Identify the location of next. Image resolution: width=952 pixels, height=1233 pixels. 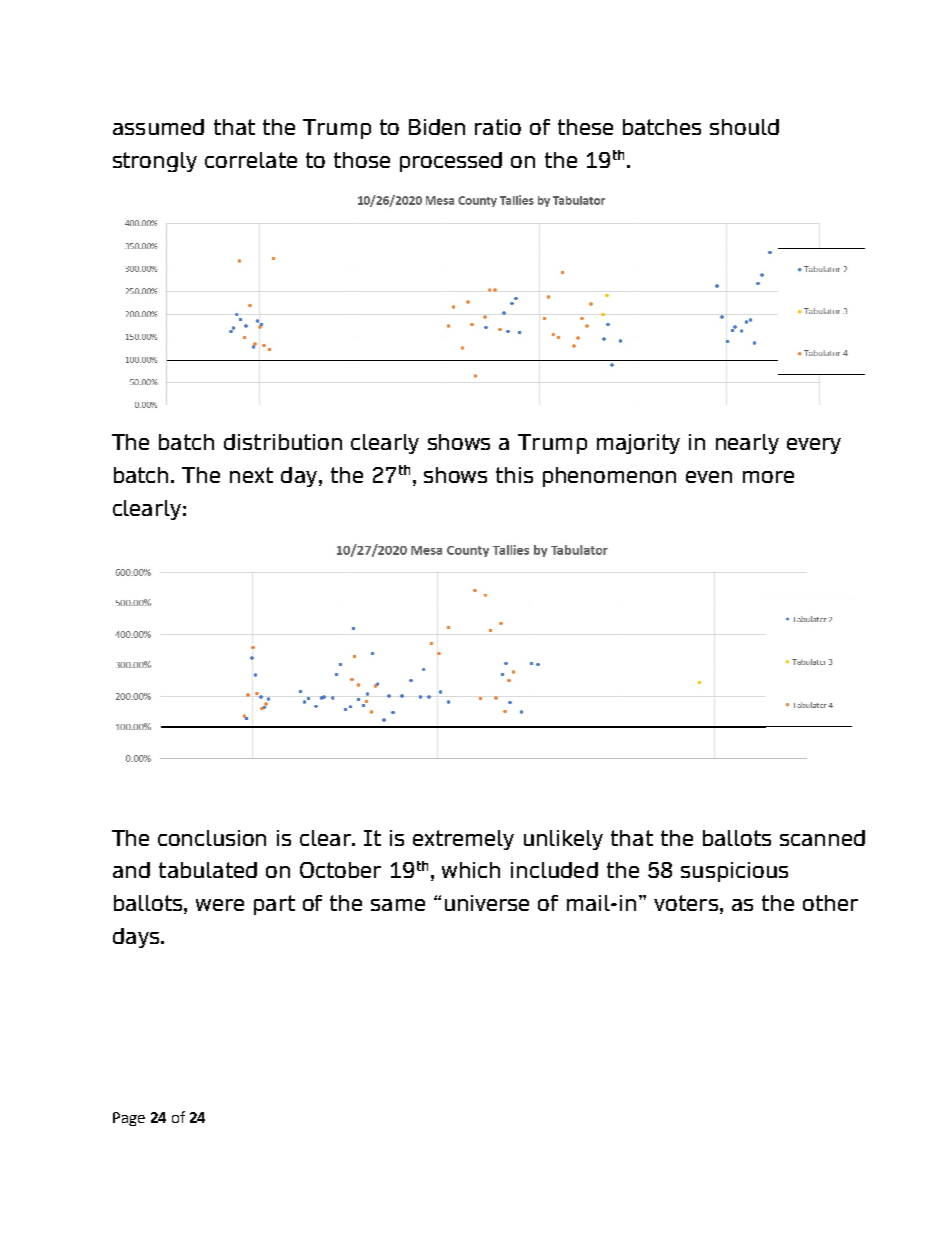
(251, 475).
